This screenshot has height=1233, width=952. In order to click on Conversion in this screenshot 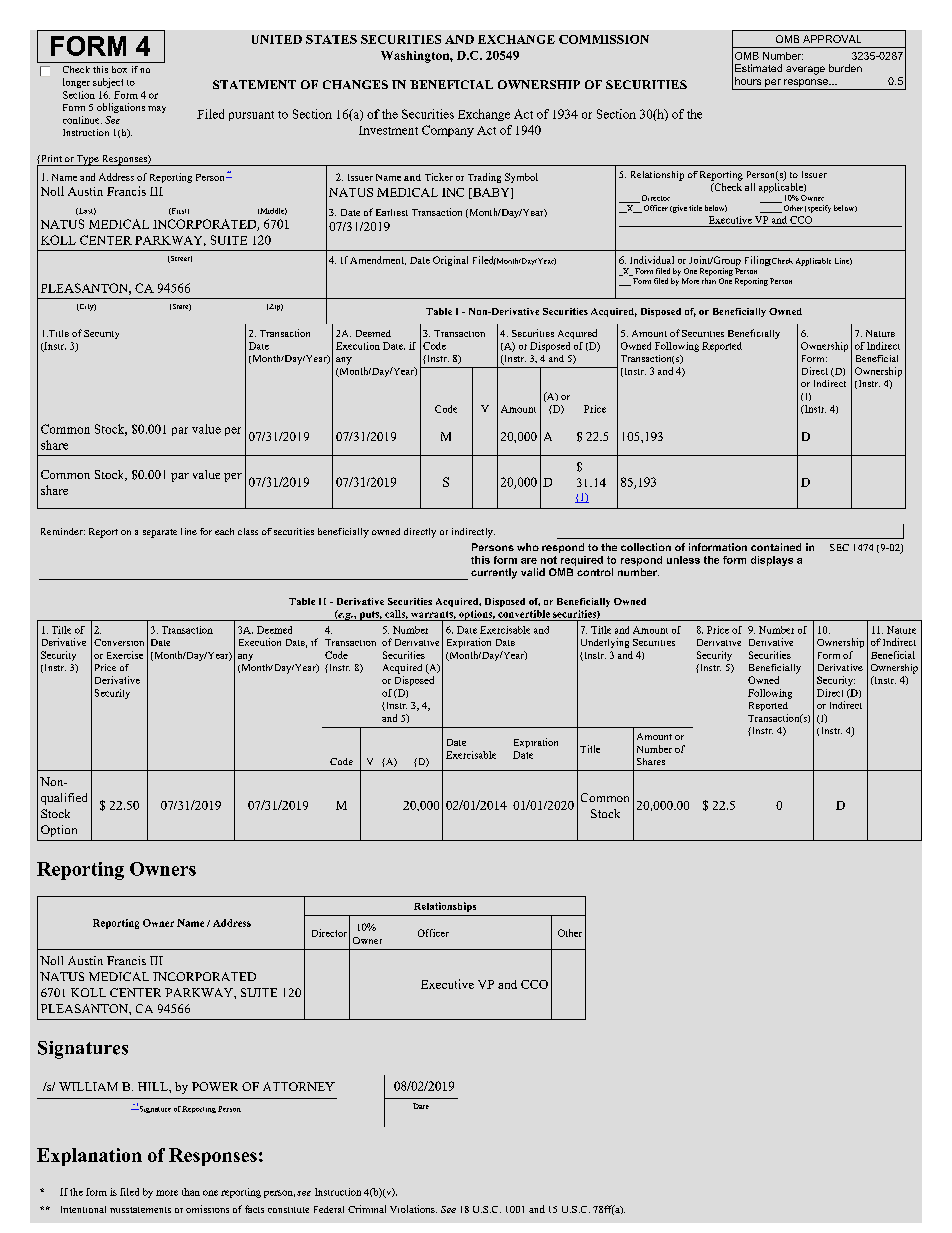, I will do `click(119, 642)`.
